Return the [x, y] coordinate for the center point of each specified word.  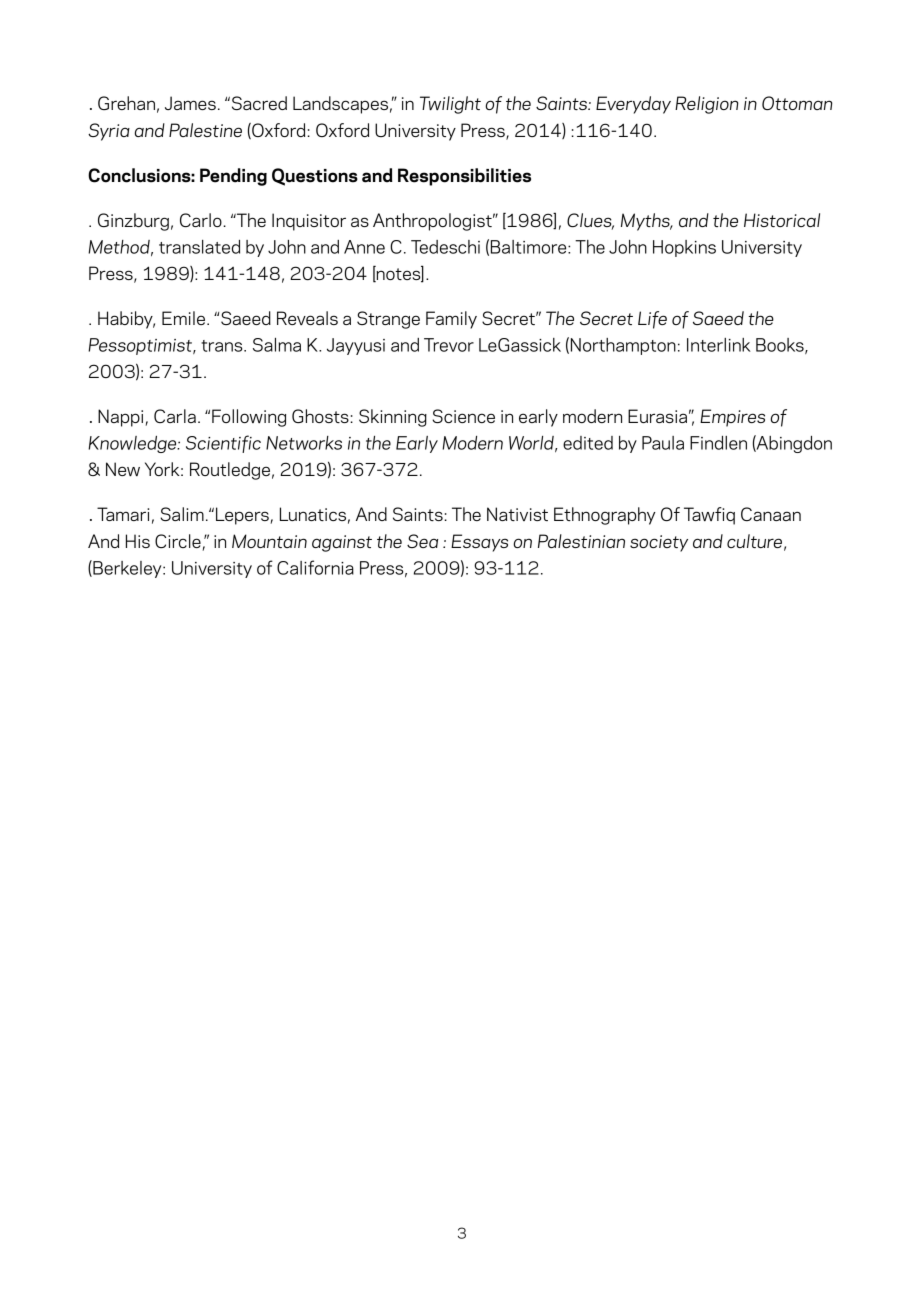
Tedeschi [445, 247]
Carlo [202, 220]
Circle [179, 542]
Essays [479, 543]
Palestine [205, 130]
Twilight [450, 105]
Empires [732, 418]
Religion [707, 105]
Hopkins [684, 248]
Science [463, 416]
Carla [175, 416]
